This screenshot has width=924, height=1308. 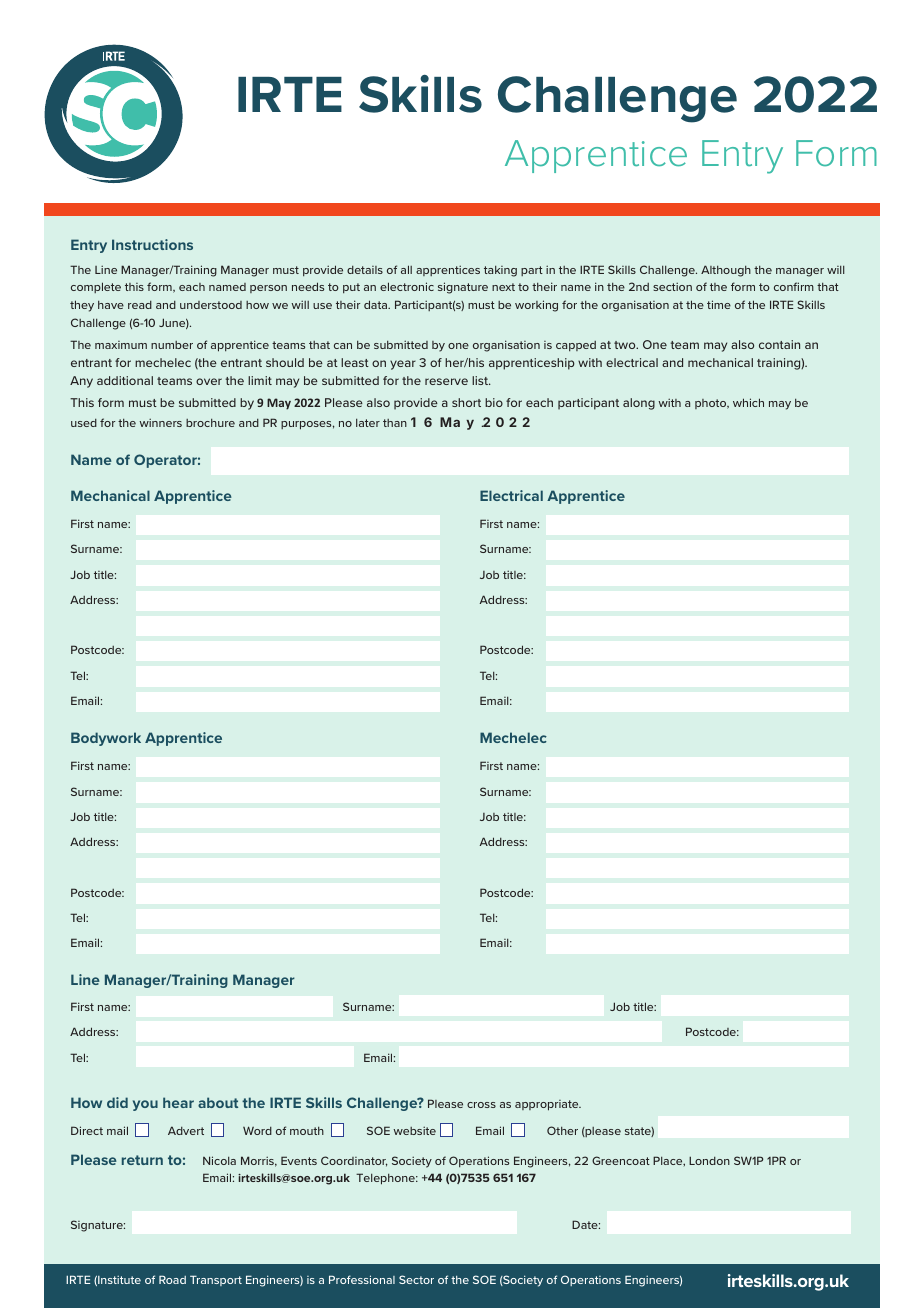 I want to click on Instructions, so click(x=152, y=244).
